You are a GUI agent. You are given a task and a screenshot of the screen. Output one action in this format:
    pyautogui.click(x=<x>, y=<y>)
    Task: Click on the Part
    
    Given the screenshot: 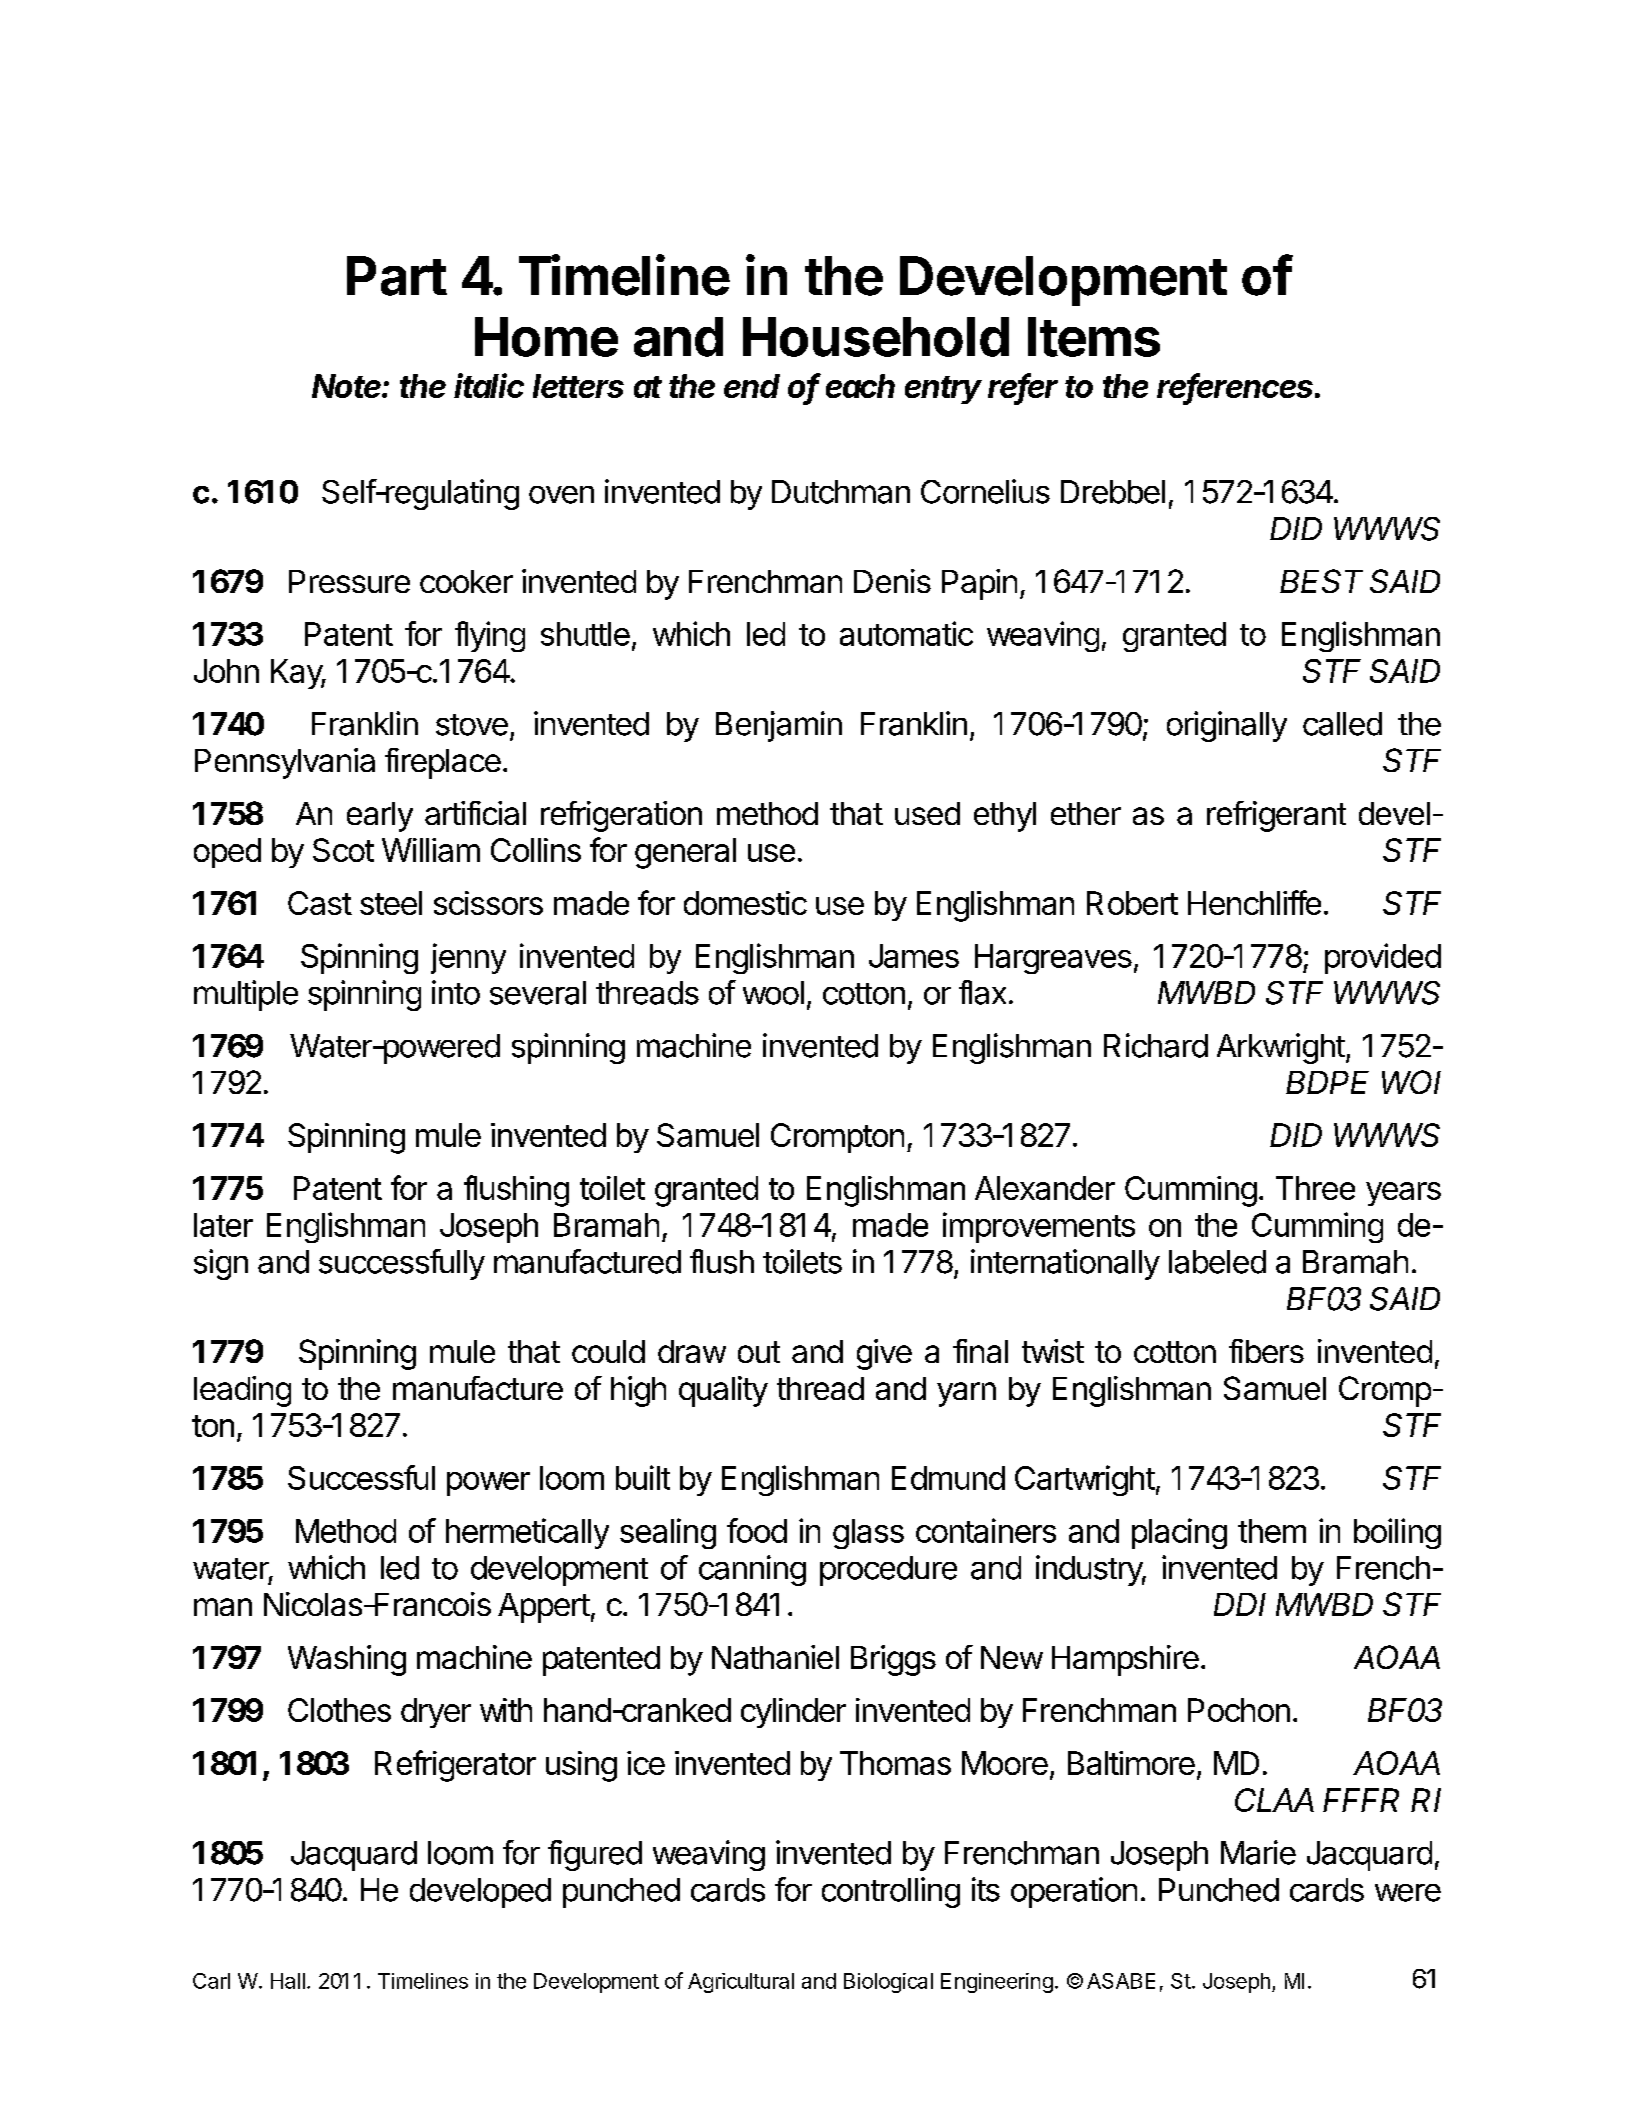 What is the action you would take?
    pyautogui.click(x=397, y=276)
